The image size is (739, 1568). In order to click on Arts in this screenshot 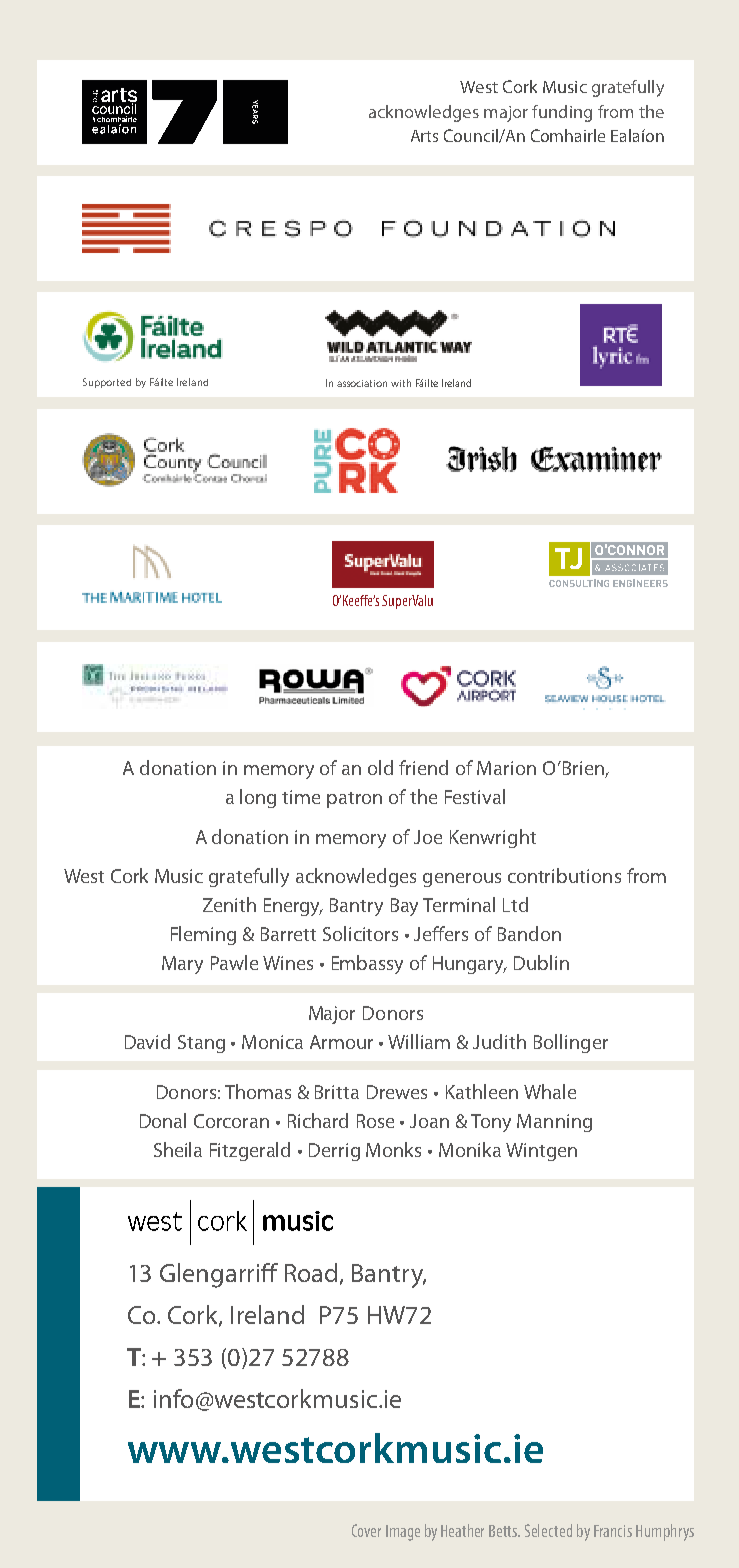, I will do `click(424, 136)`.
